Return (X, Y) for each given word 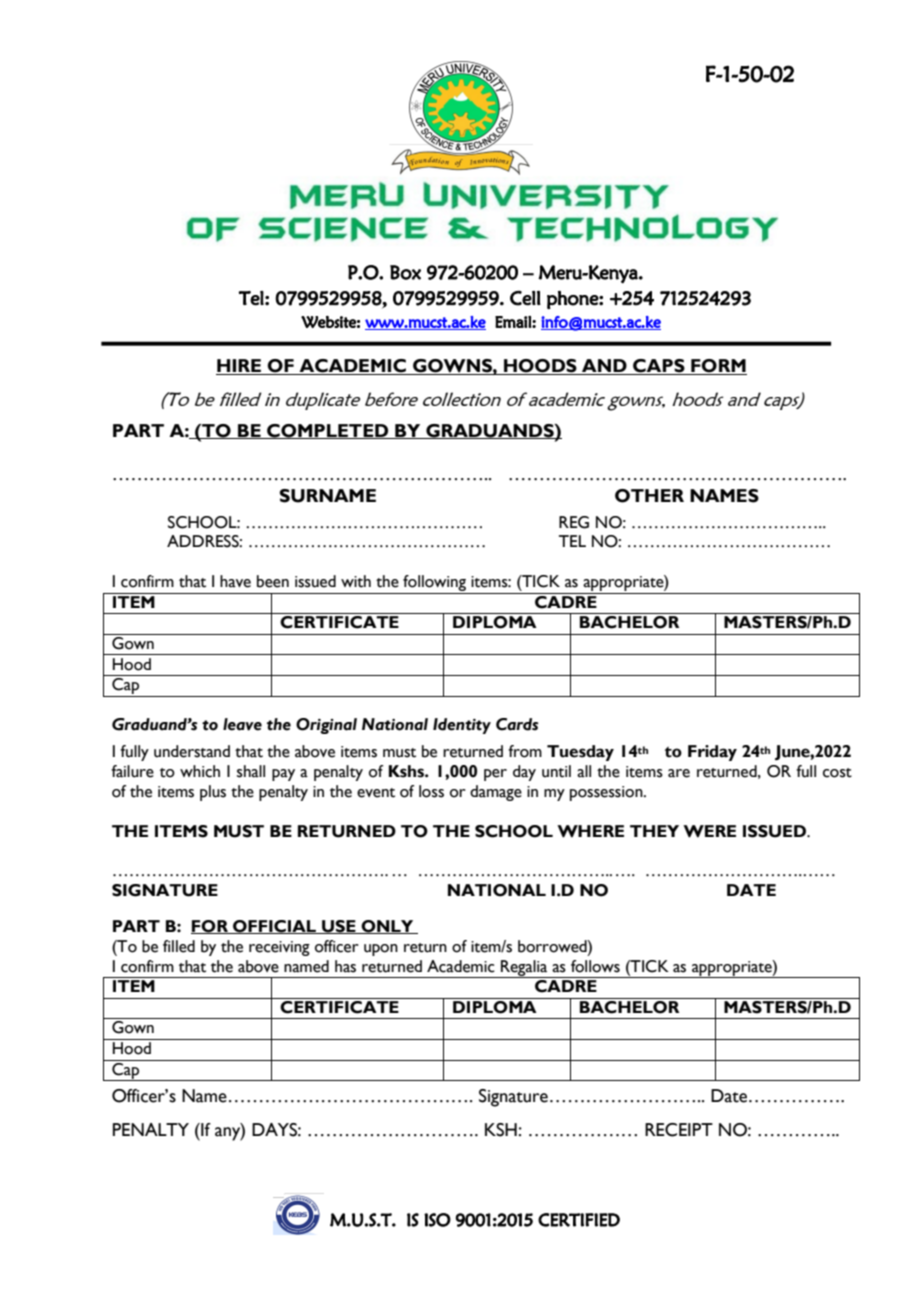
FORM (718, 367)
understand (192, 751)
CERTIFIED (579, 1220)
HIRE (240, 367)
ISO (437, 1220)
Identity (462, 726)
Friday (712, 753)
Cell (525, 298)
